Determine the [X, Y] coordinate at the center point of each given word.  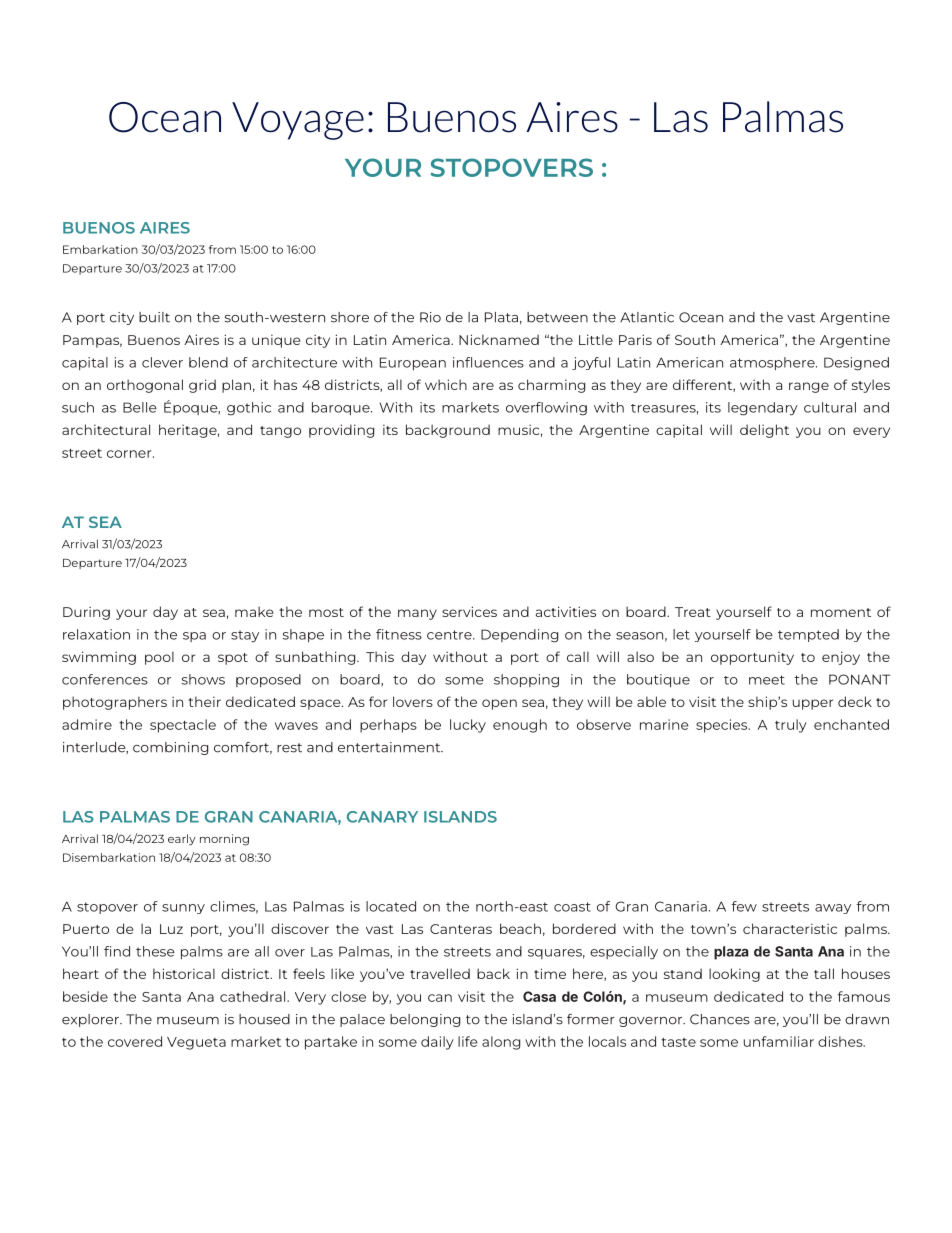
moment [841, 612]
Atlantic [647, 317]
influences [488, 362]
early [182, 840]
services [469, 611]
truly [791, 726]
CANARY [382, 817]
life [468, 1041]
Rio [430, 317]
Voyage [298, 121]
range [809, 387]
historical [184, 973]
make [254, 611]
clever [162, 362]
